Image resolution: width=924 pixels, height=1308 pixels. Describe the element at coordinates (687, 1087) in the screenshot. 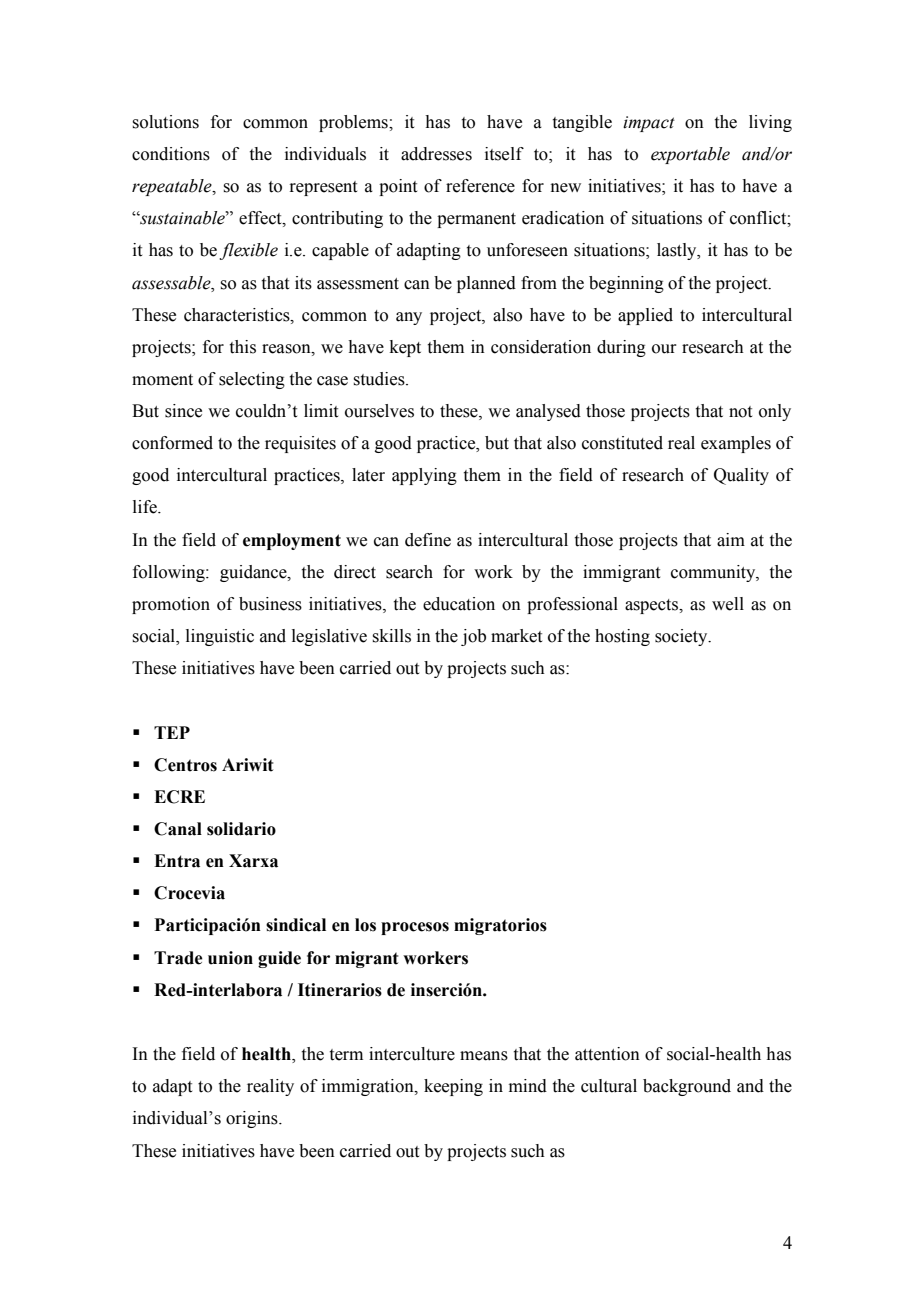

I see `background` at that location.
